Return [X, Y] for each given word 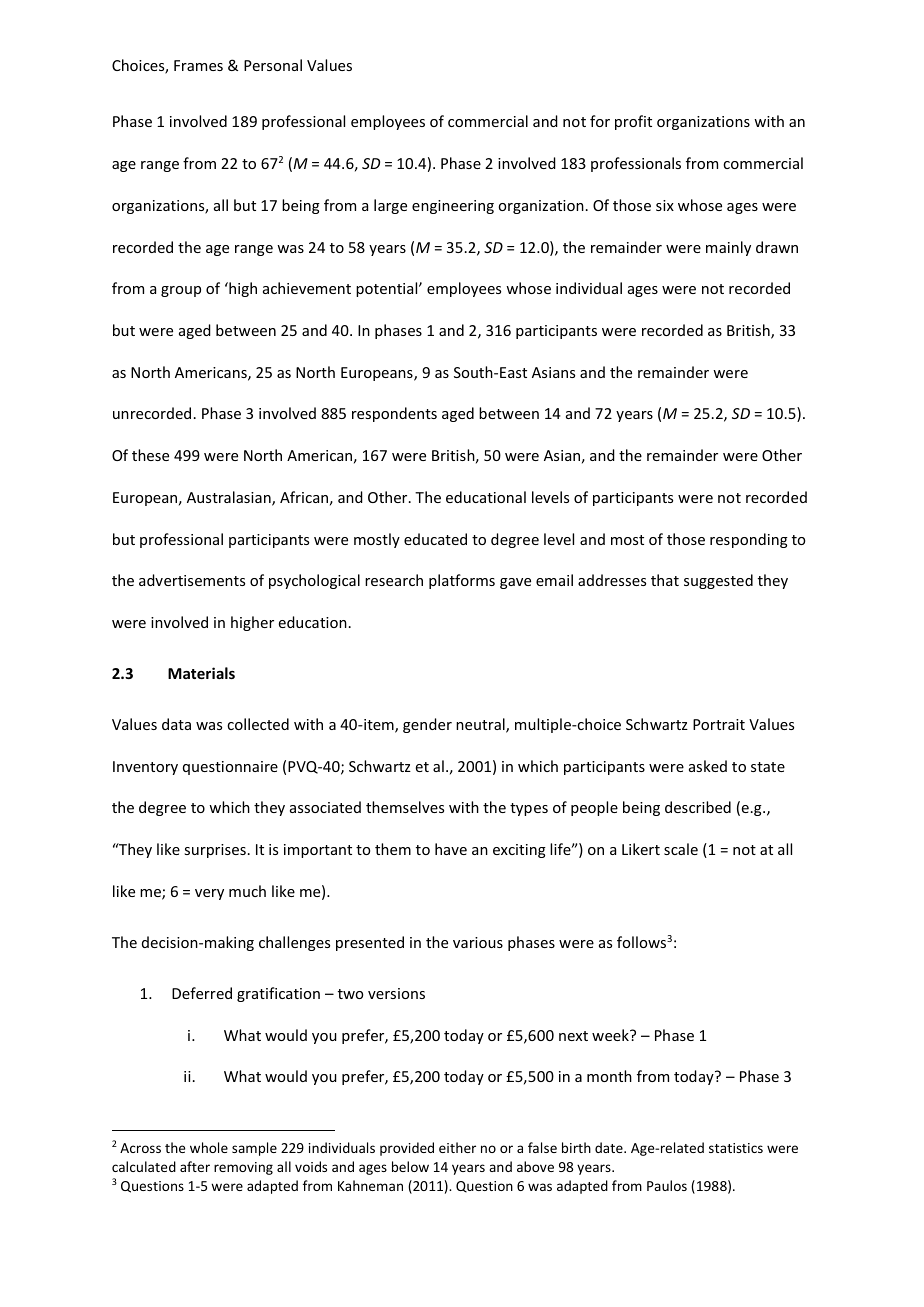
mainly [728, 248]
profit [633, 122]
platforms [462, 581]
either [457, 1147]
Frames [198, 65]
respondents [394, 414]
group [181, 291]
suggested [718, 581]
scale [681, 849]
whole [209, 1147]
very [209, 894]
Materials [201, 673]
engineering [453, 207]
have [451, 849]
